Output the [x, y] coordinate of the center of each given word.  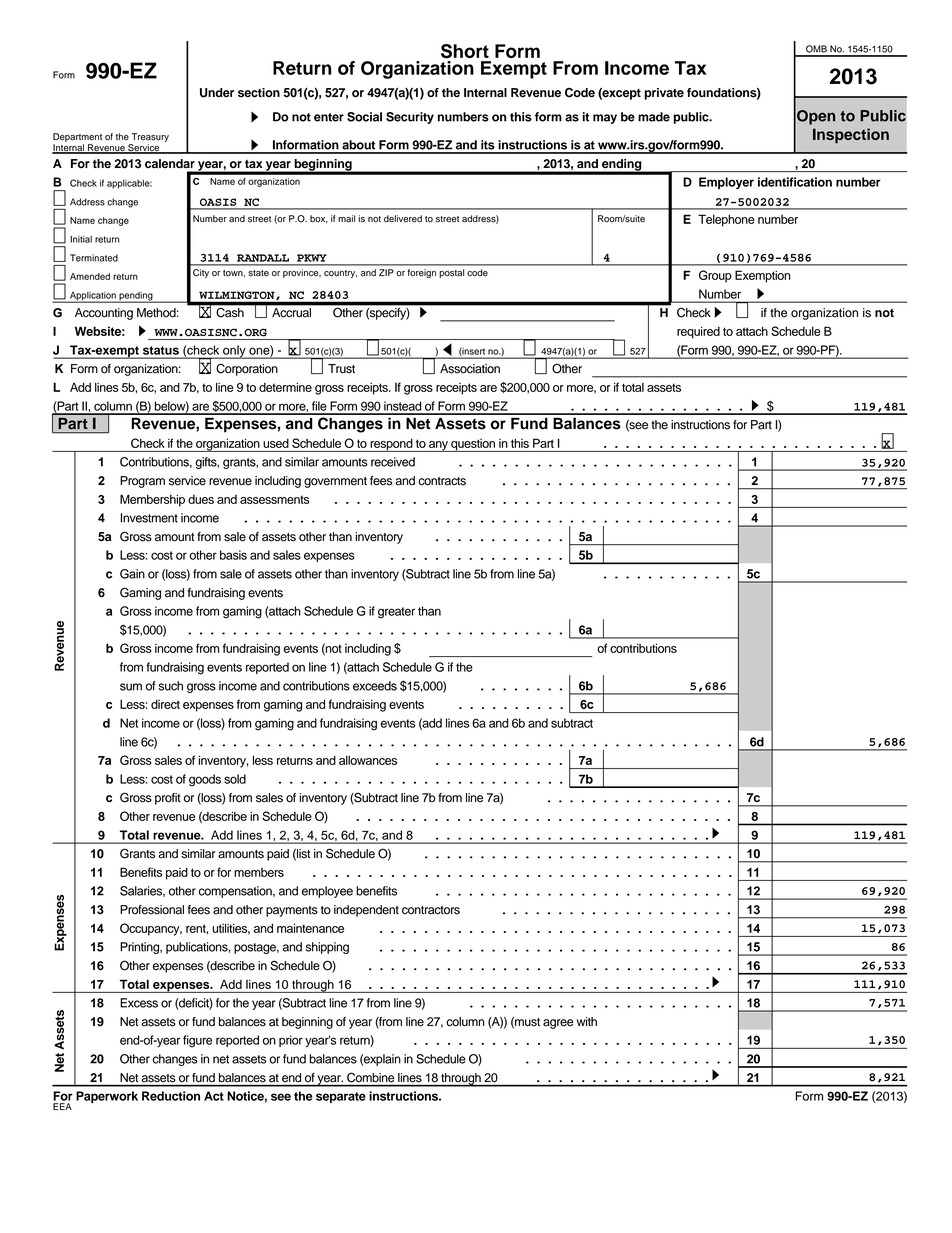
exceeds [375, 686]
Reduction [171, 1096]
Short [465, 51]
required [698, 332]
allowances [368, 760]
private [664, 94]
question [473, 445]
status [161, 350]
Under [217, 93]
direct [165, 704]
